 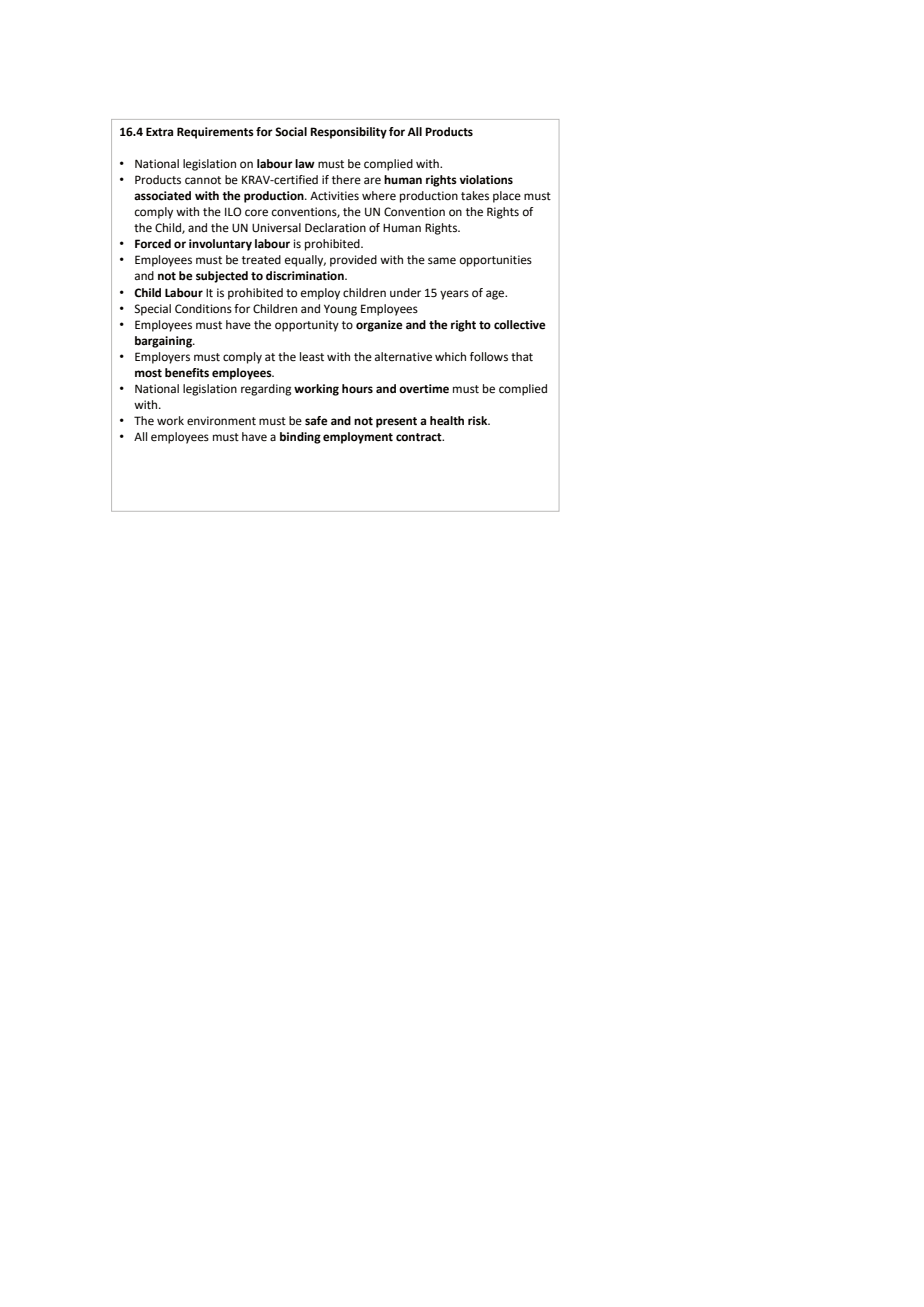 What do you see at coordinates (520, 325) in the screenshot?
I see `collective` at bounding box center [520, 325].
